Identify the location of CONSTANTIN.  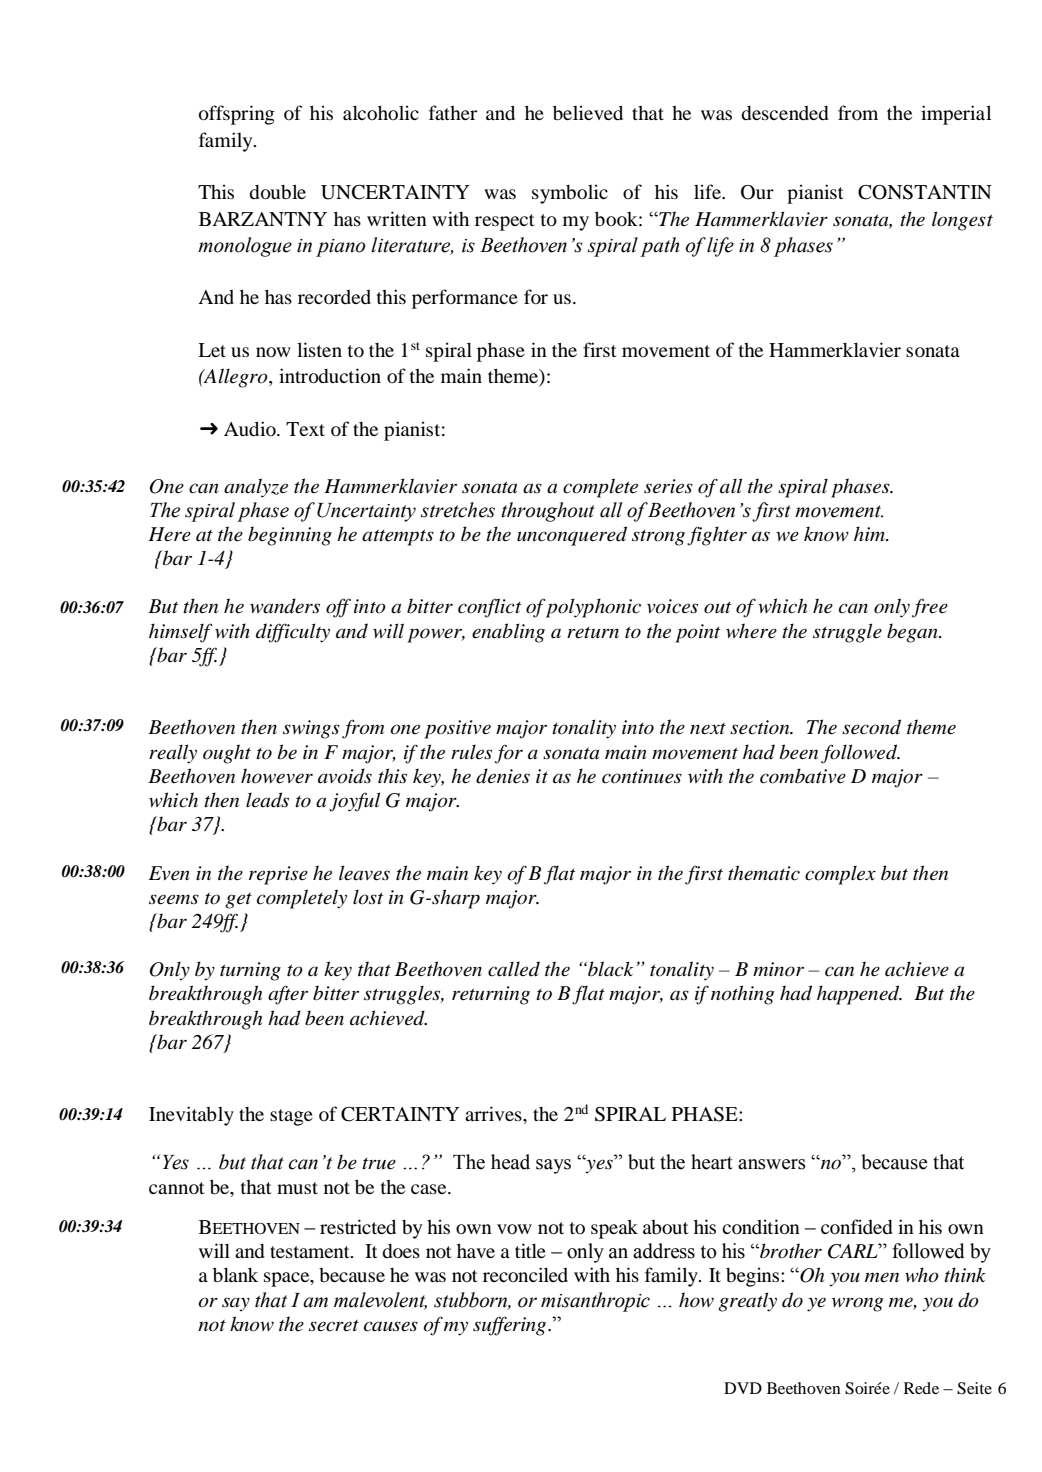
(925, 192).
